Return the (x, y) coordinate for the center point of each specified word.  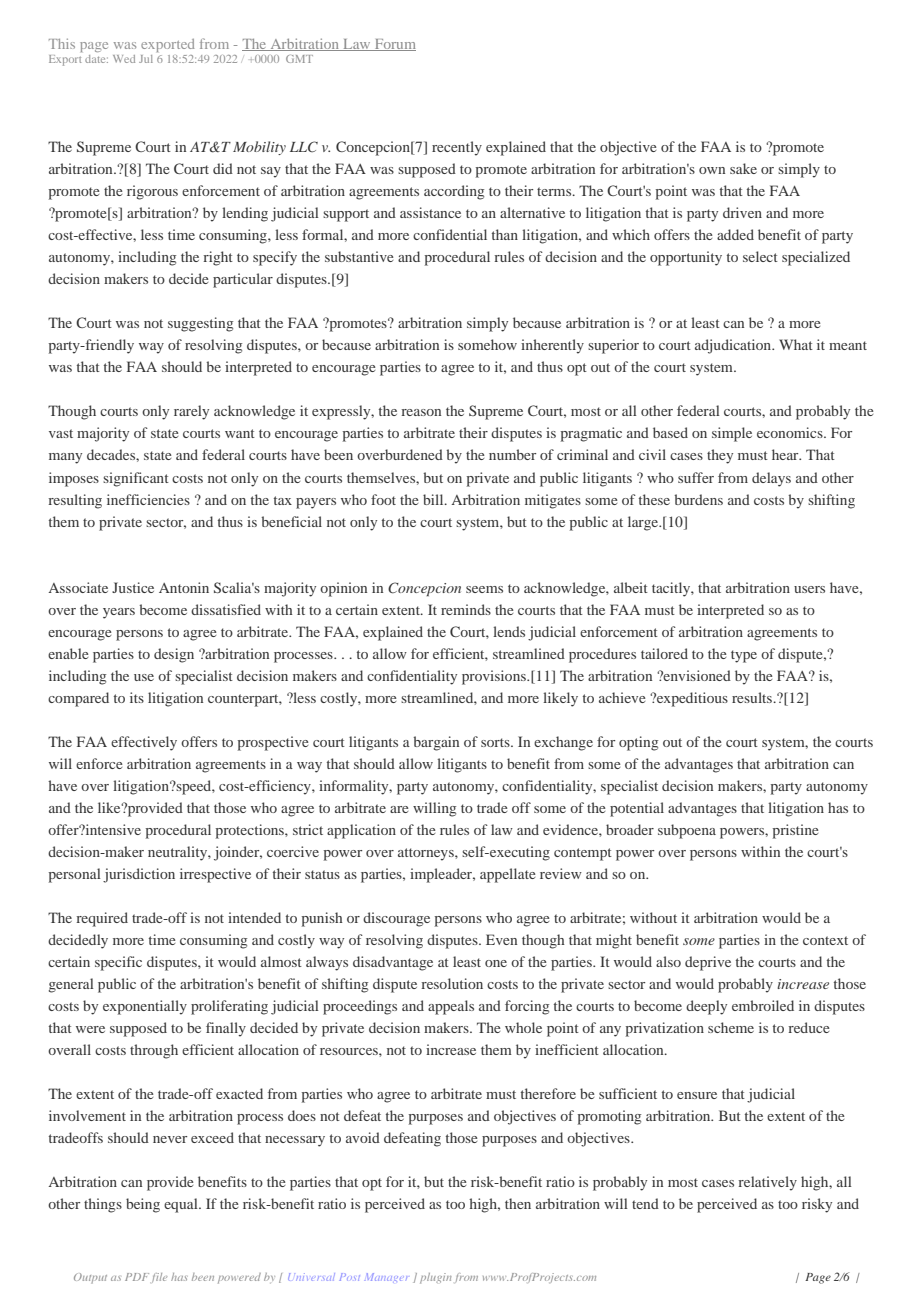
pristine (796, 831)
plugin (436, 1278)
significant (136, 479)
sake (743, 168)
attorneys (427, 854)
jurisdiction (139, 875)
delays (771, 479)
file (159, 1278)
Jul (146, 59)
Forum (394, 45)
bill (434, 499)
